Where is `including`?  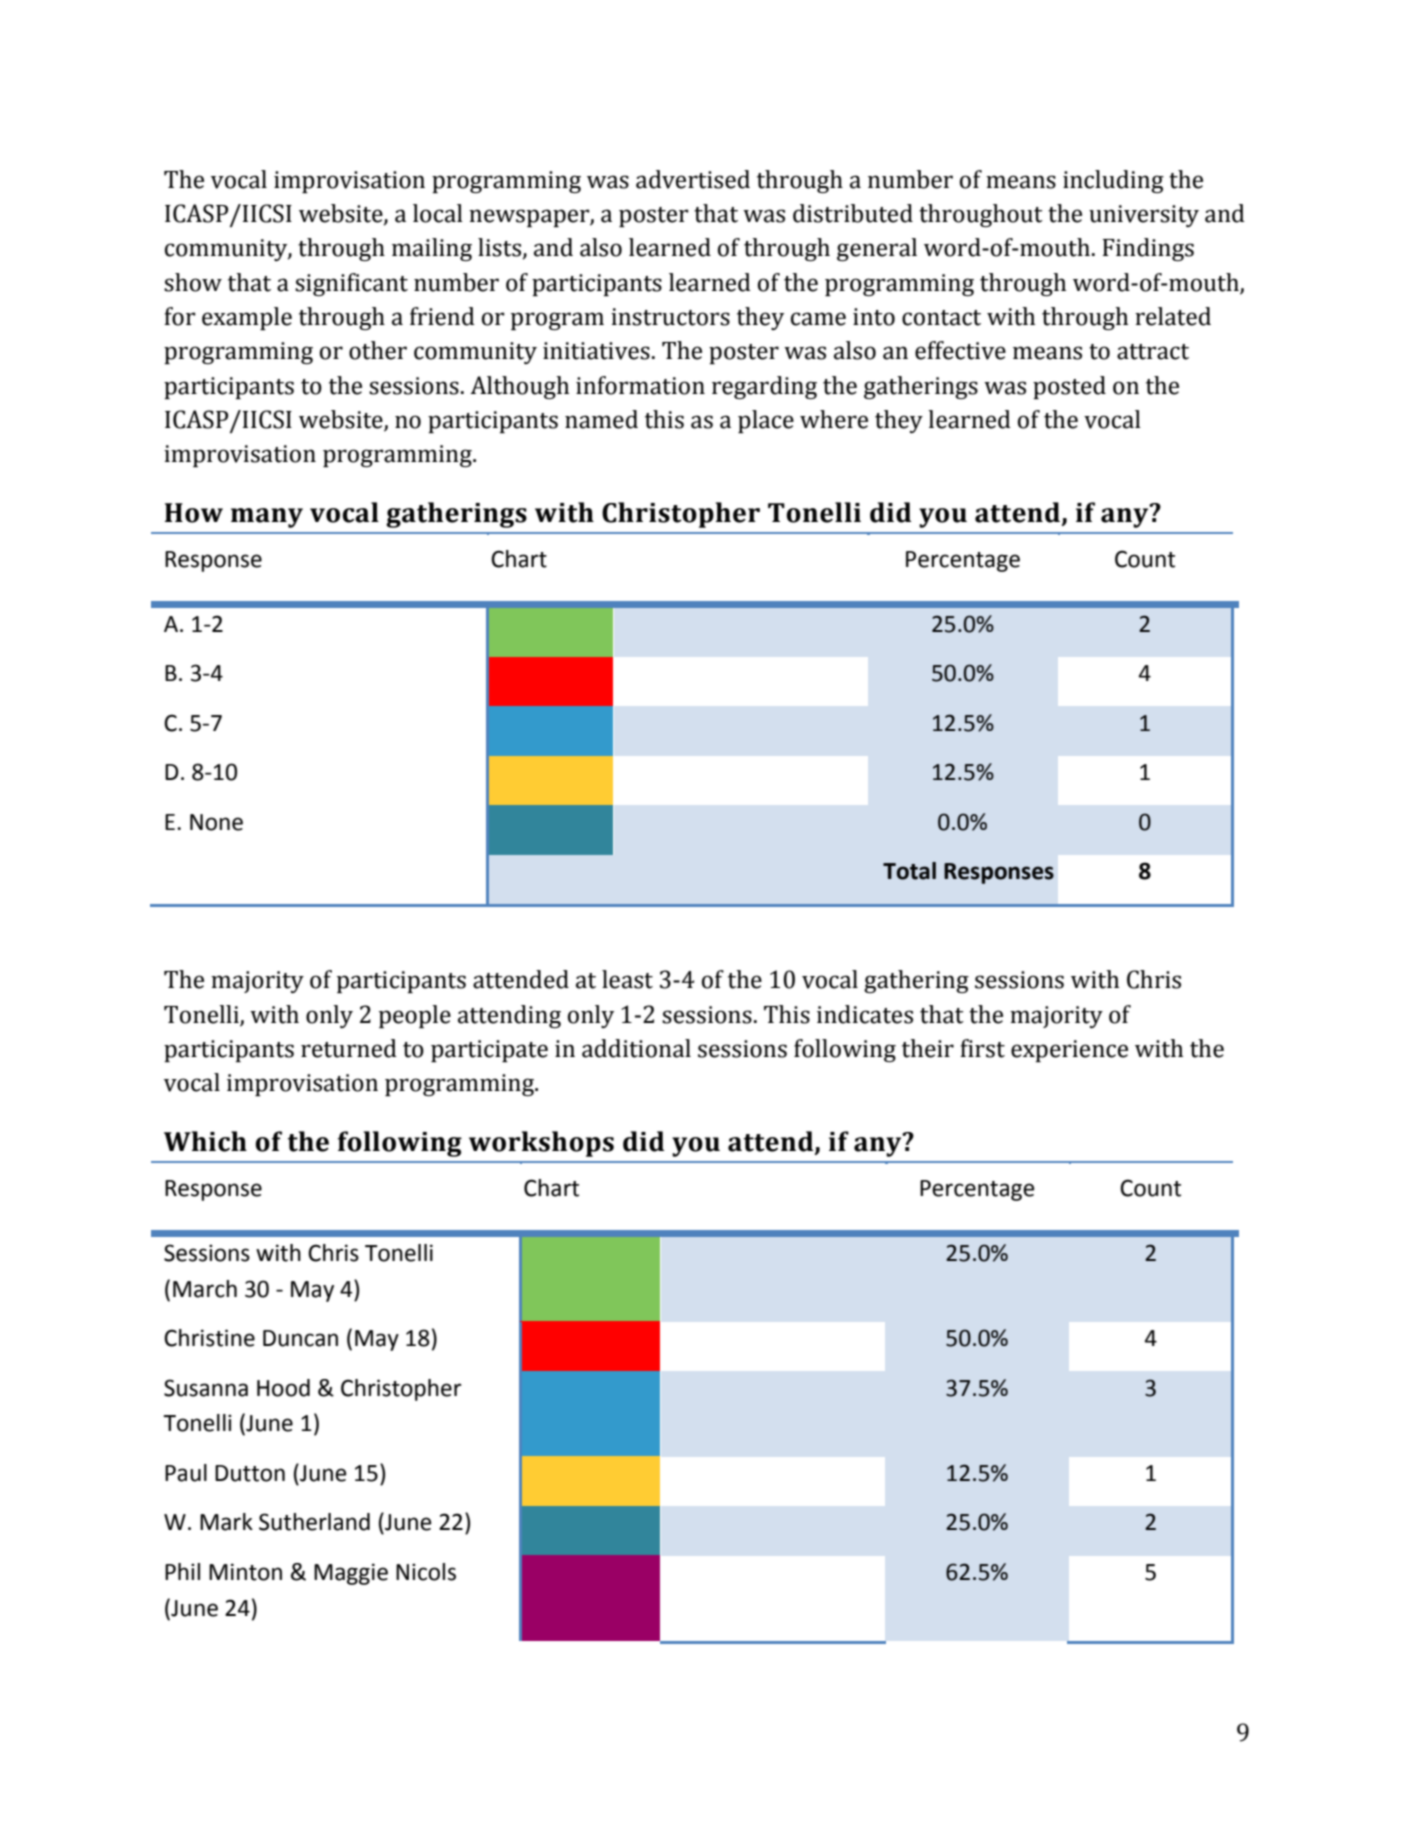 including is located at coordinates (1113, 181).
